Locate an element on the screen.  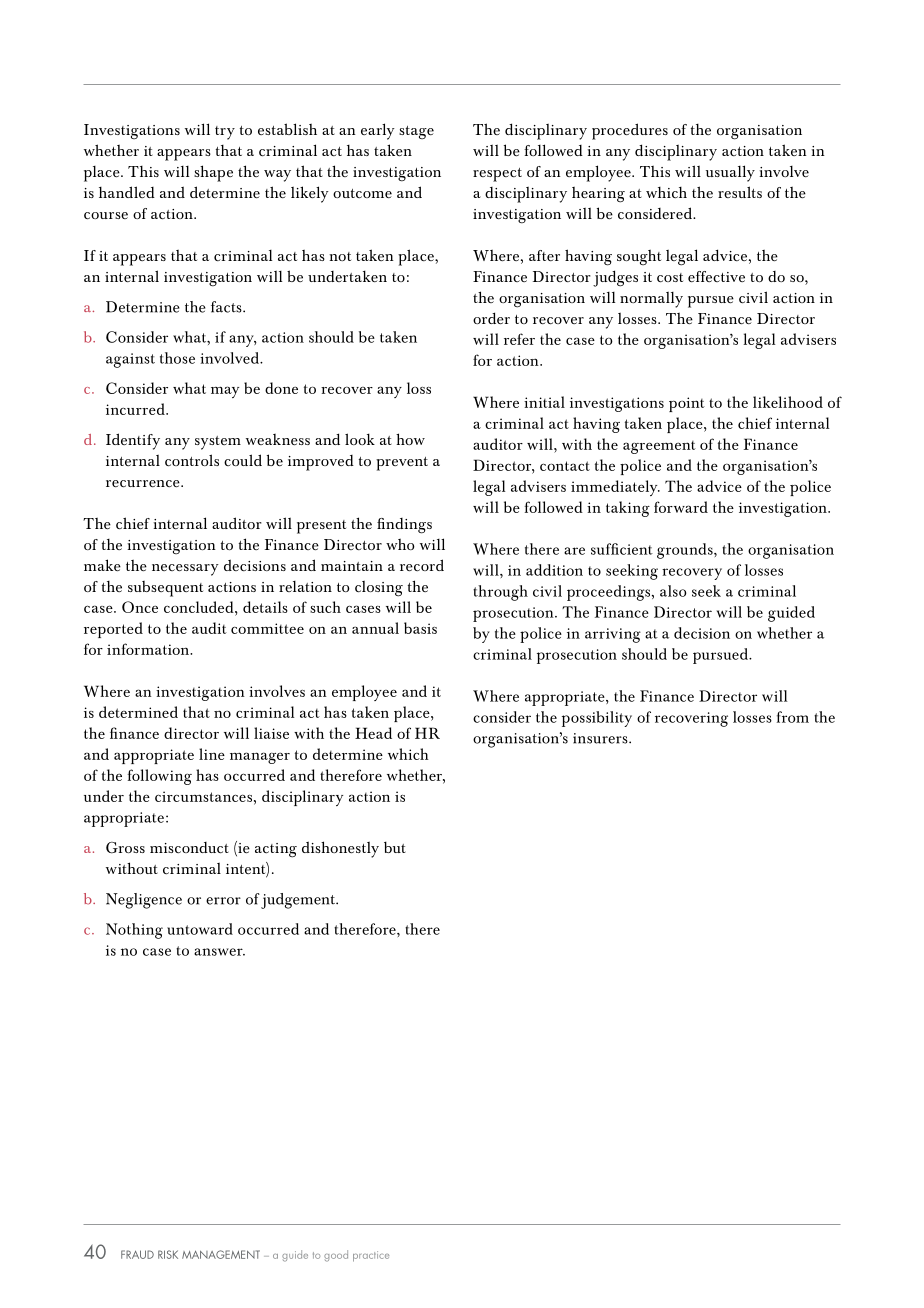
but is located at coordinates (395, 847).
